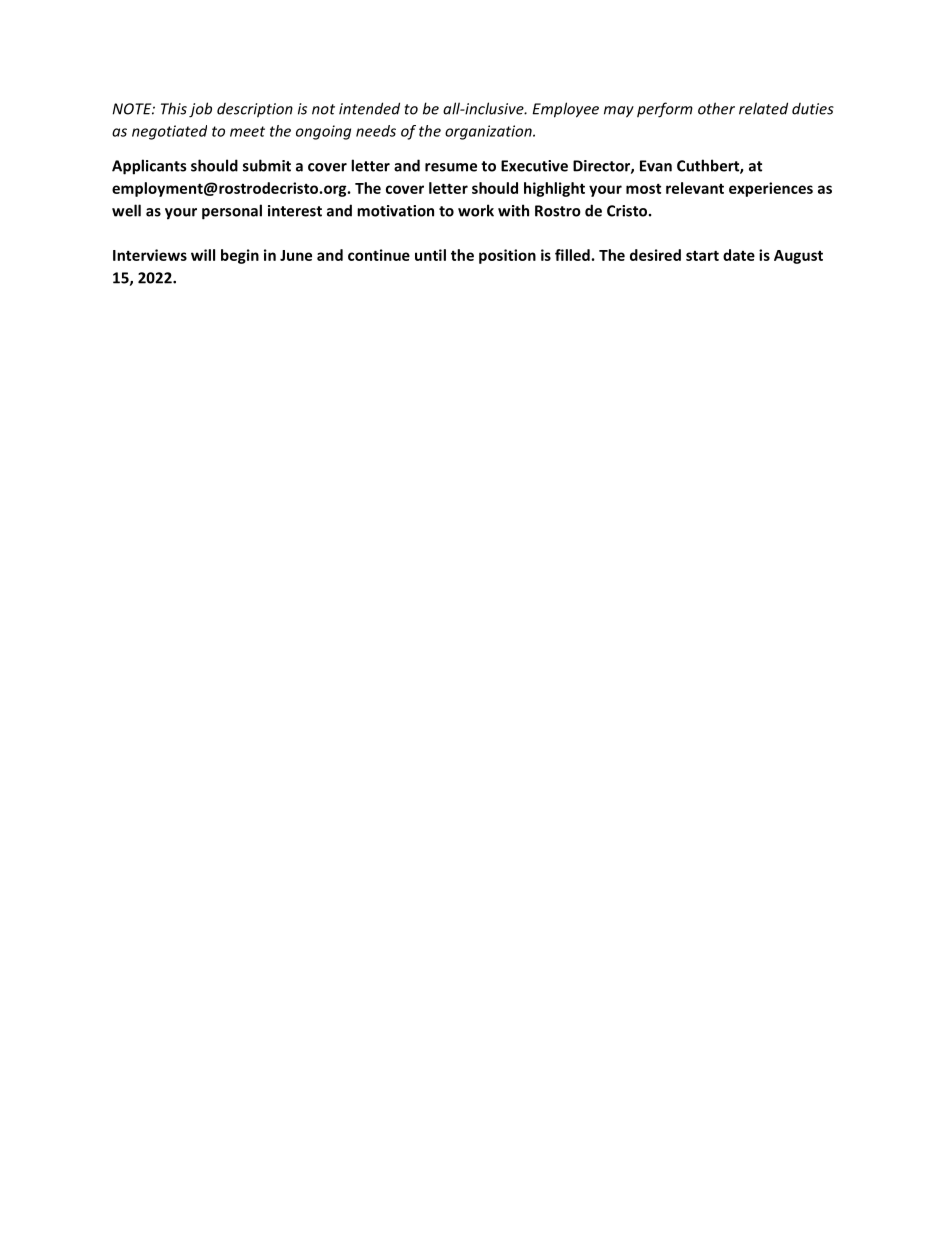  What do you see at coordinates (232, 212) in the image?
I see `personal` at bounding box center [232, 212].
